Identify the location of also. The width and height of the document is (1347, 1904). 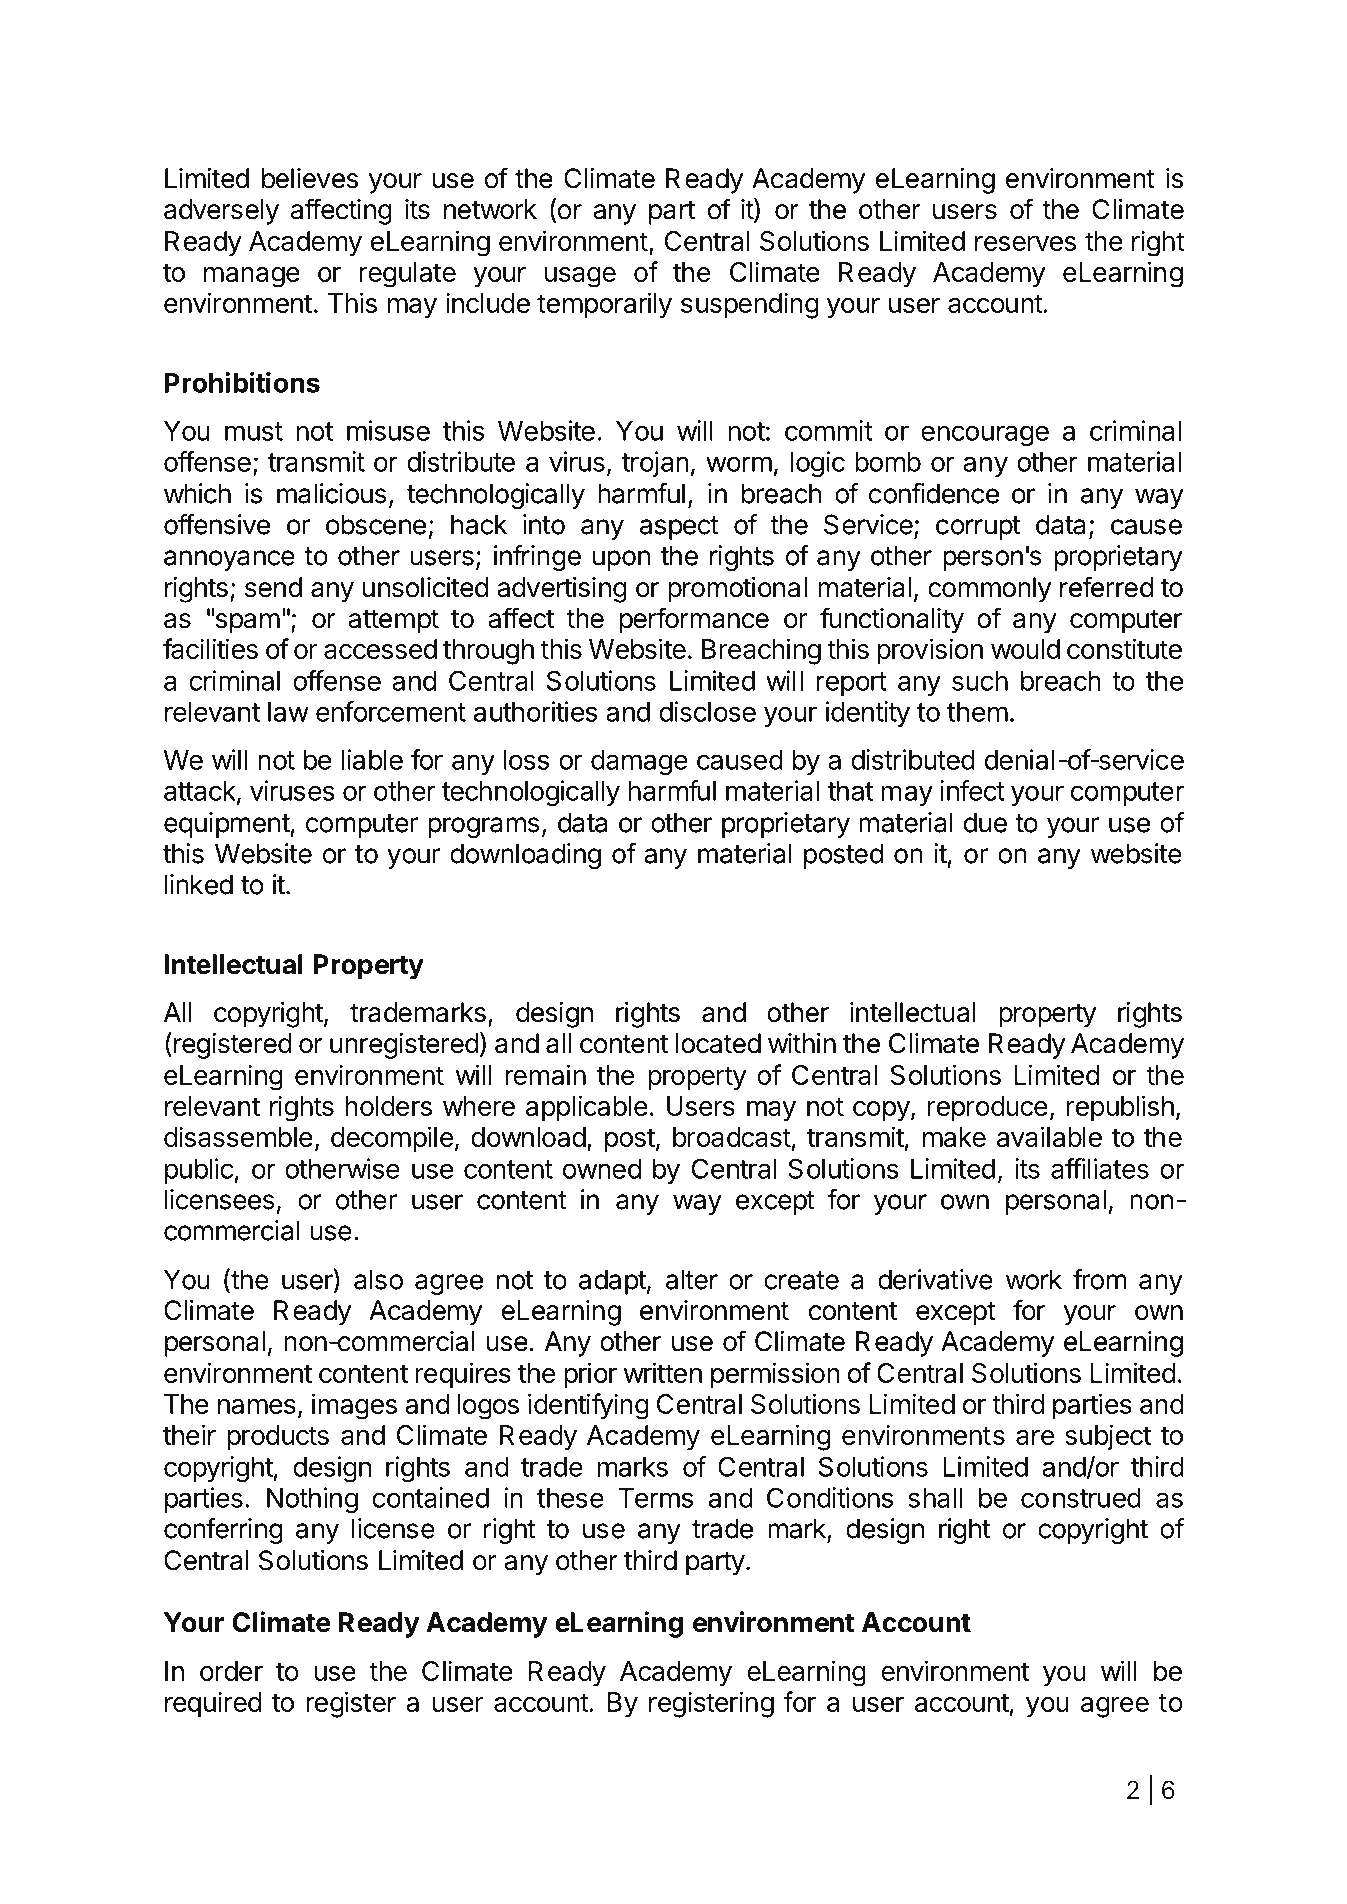
(378, 1279).
